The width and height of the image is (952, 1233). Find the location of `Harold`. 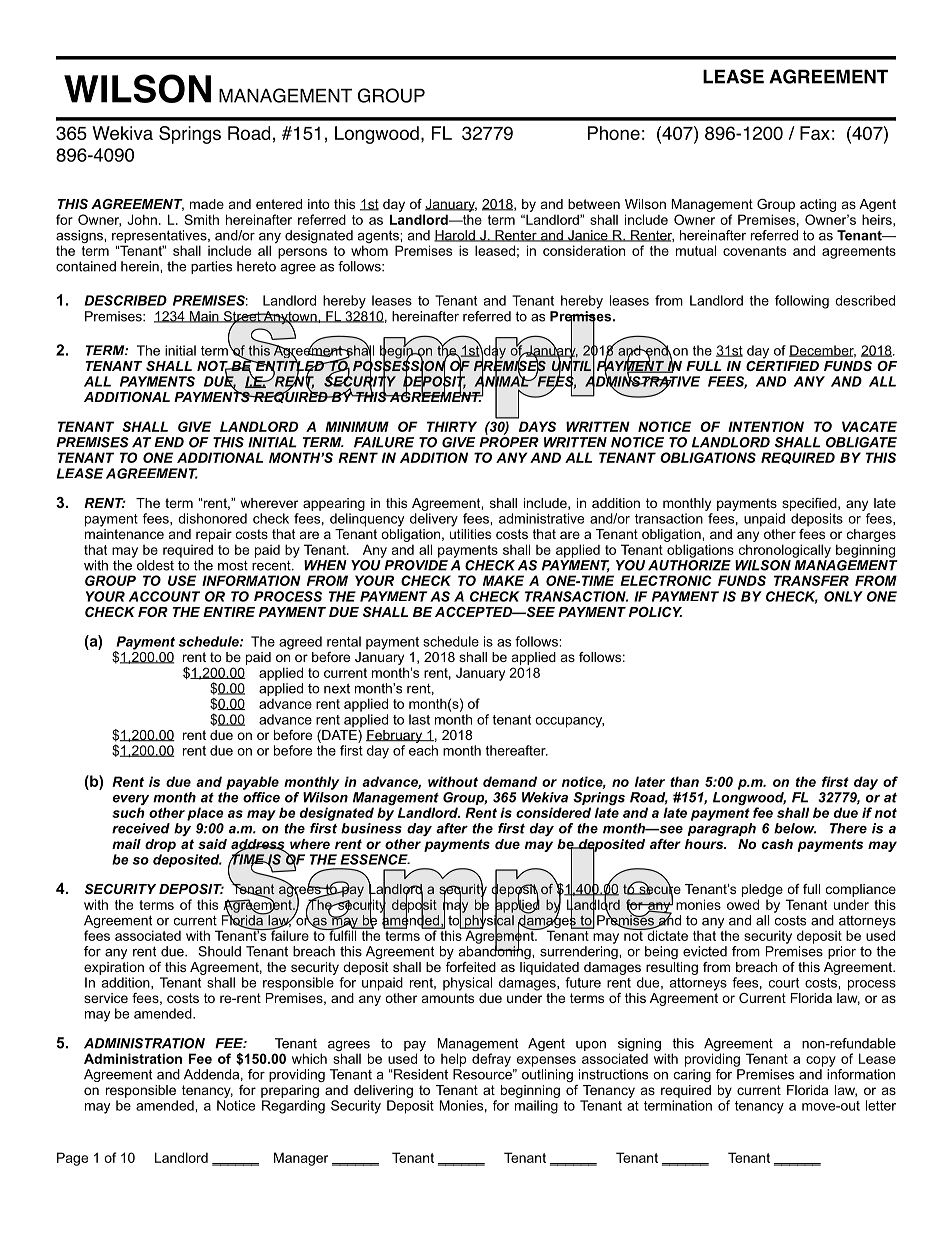

Harold is located at coordinates (455, 236).
